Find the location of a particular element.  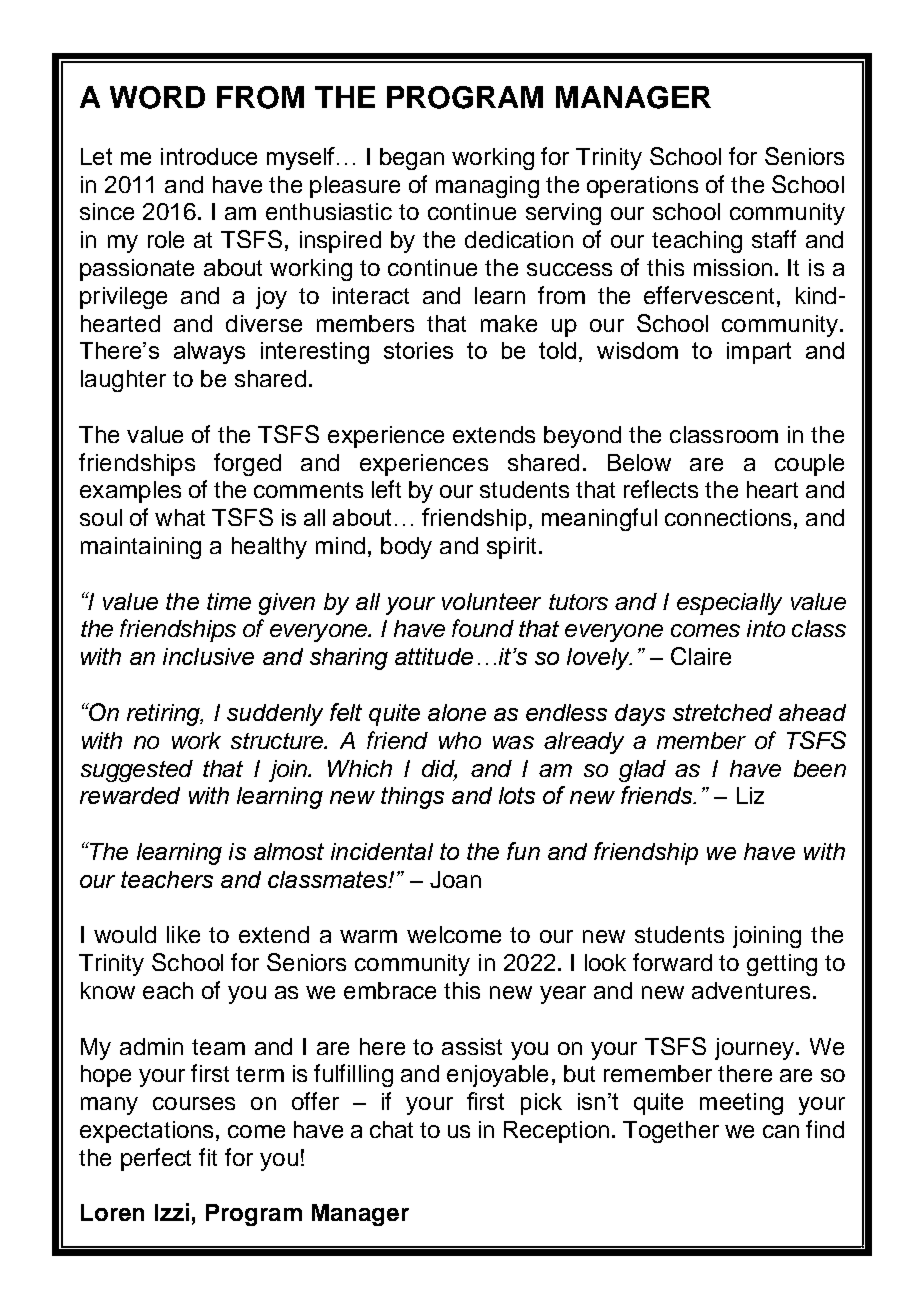

left is located at coordinates (386, 489).
